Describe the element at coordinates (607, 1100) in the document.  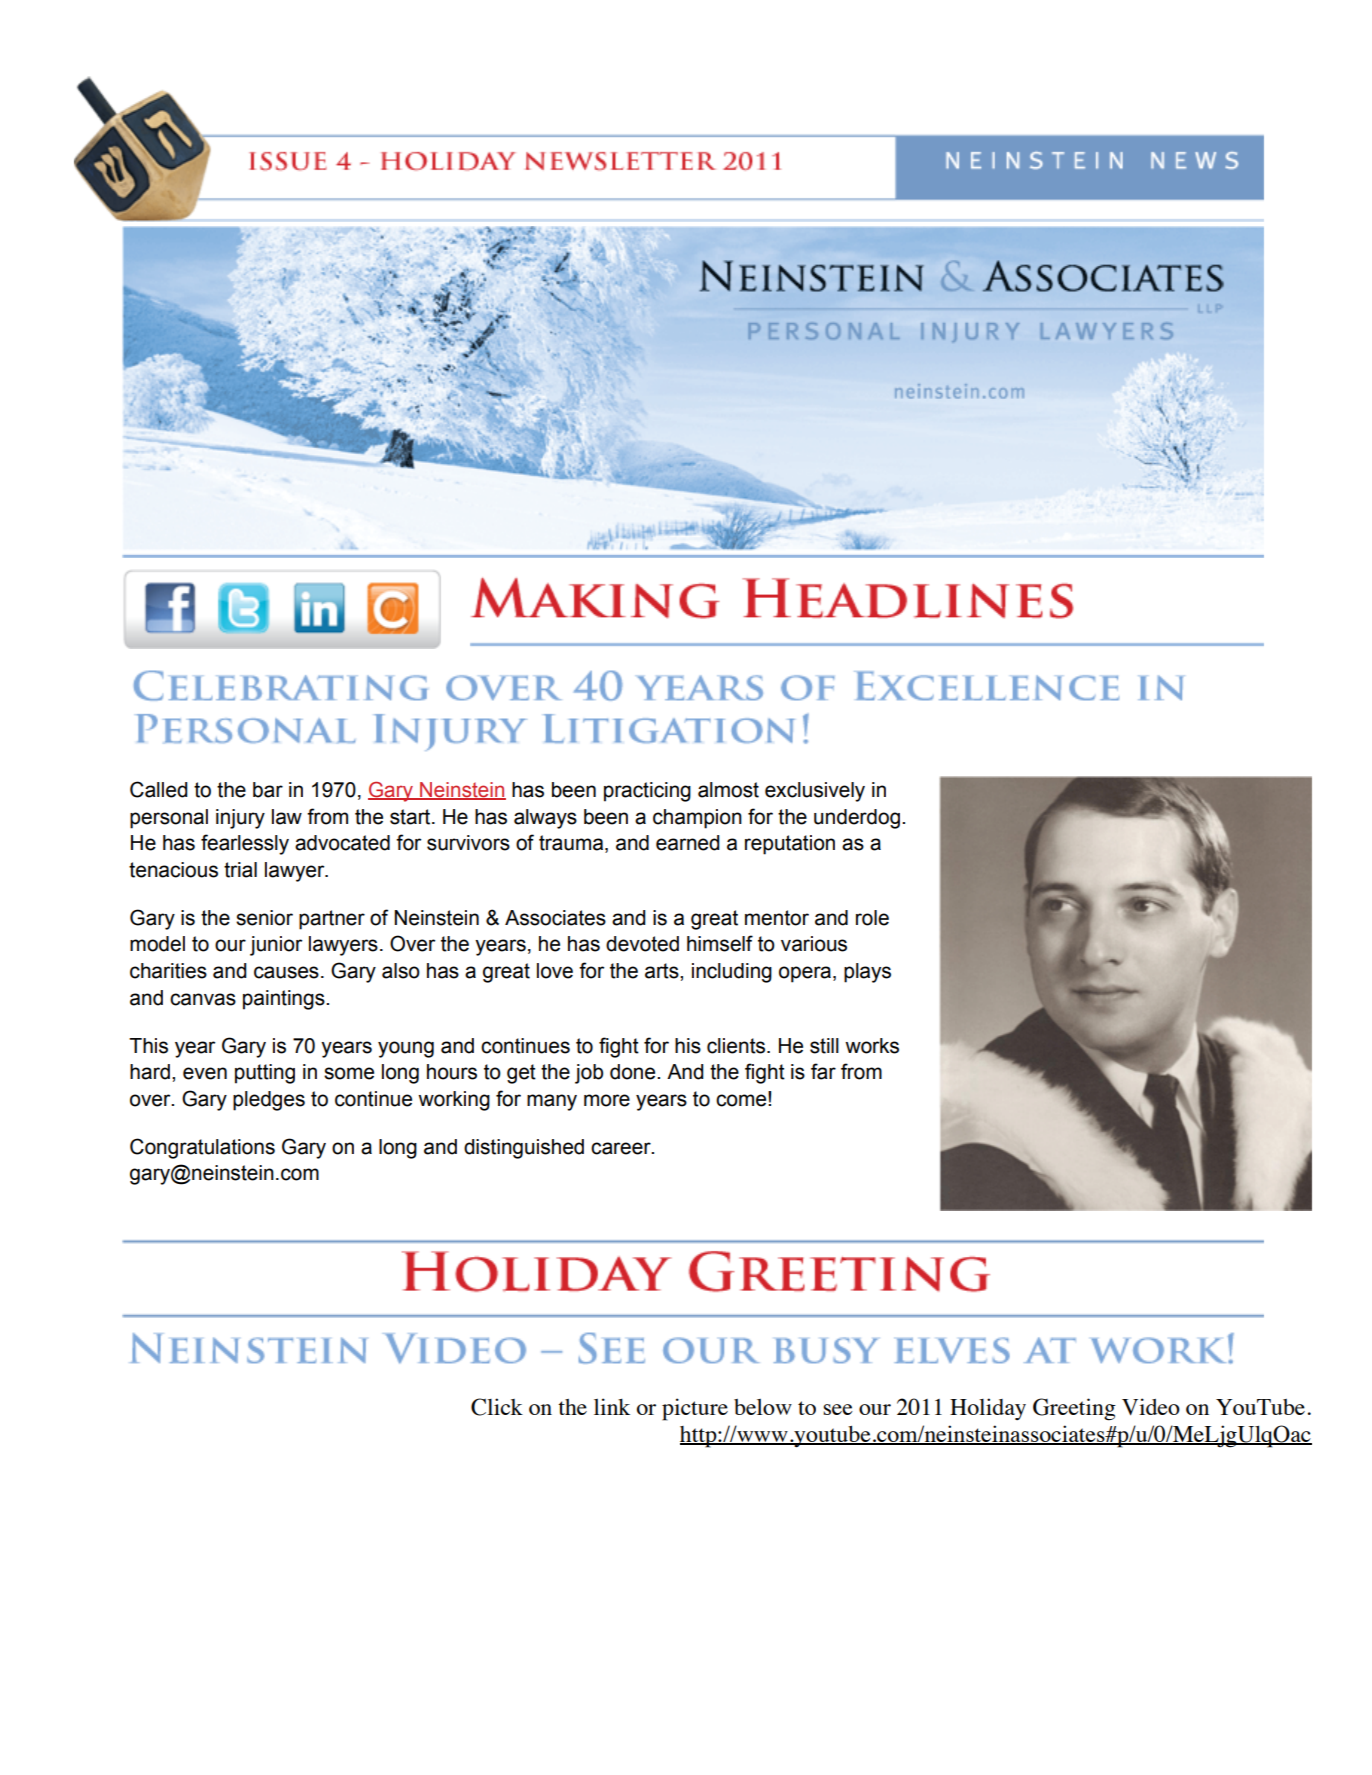
I see `more` at that location.
